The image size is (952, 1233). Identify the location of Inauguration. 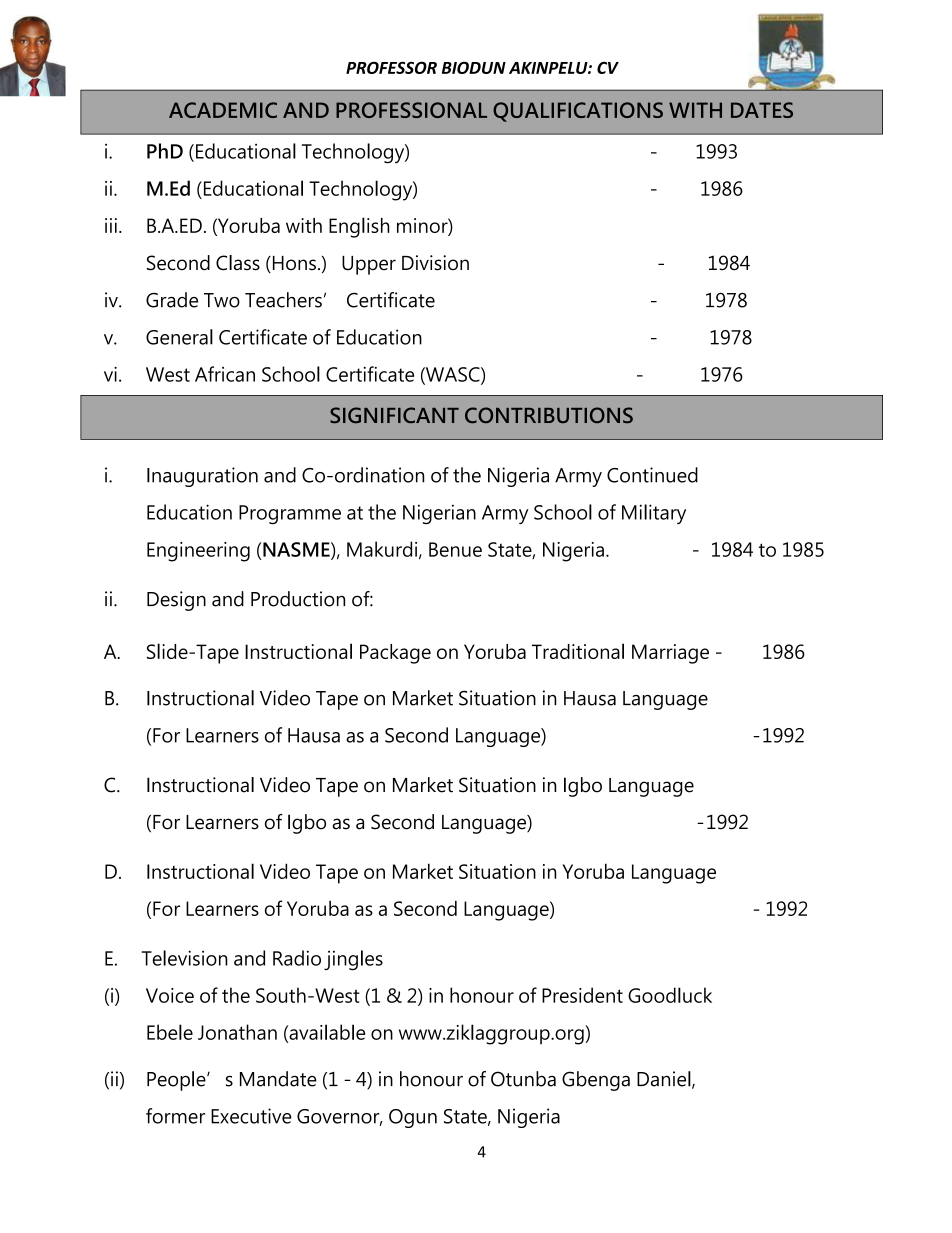
(202, 477).
